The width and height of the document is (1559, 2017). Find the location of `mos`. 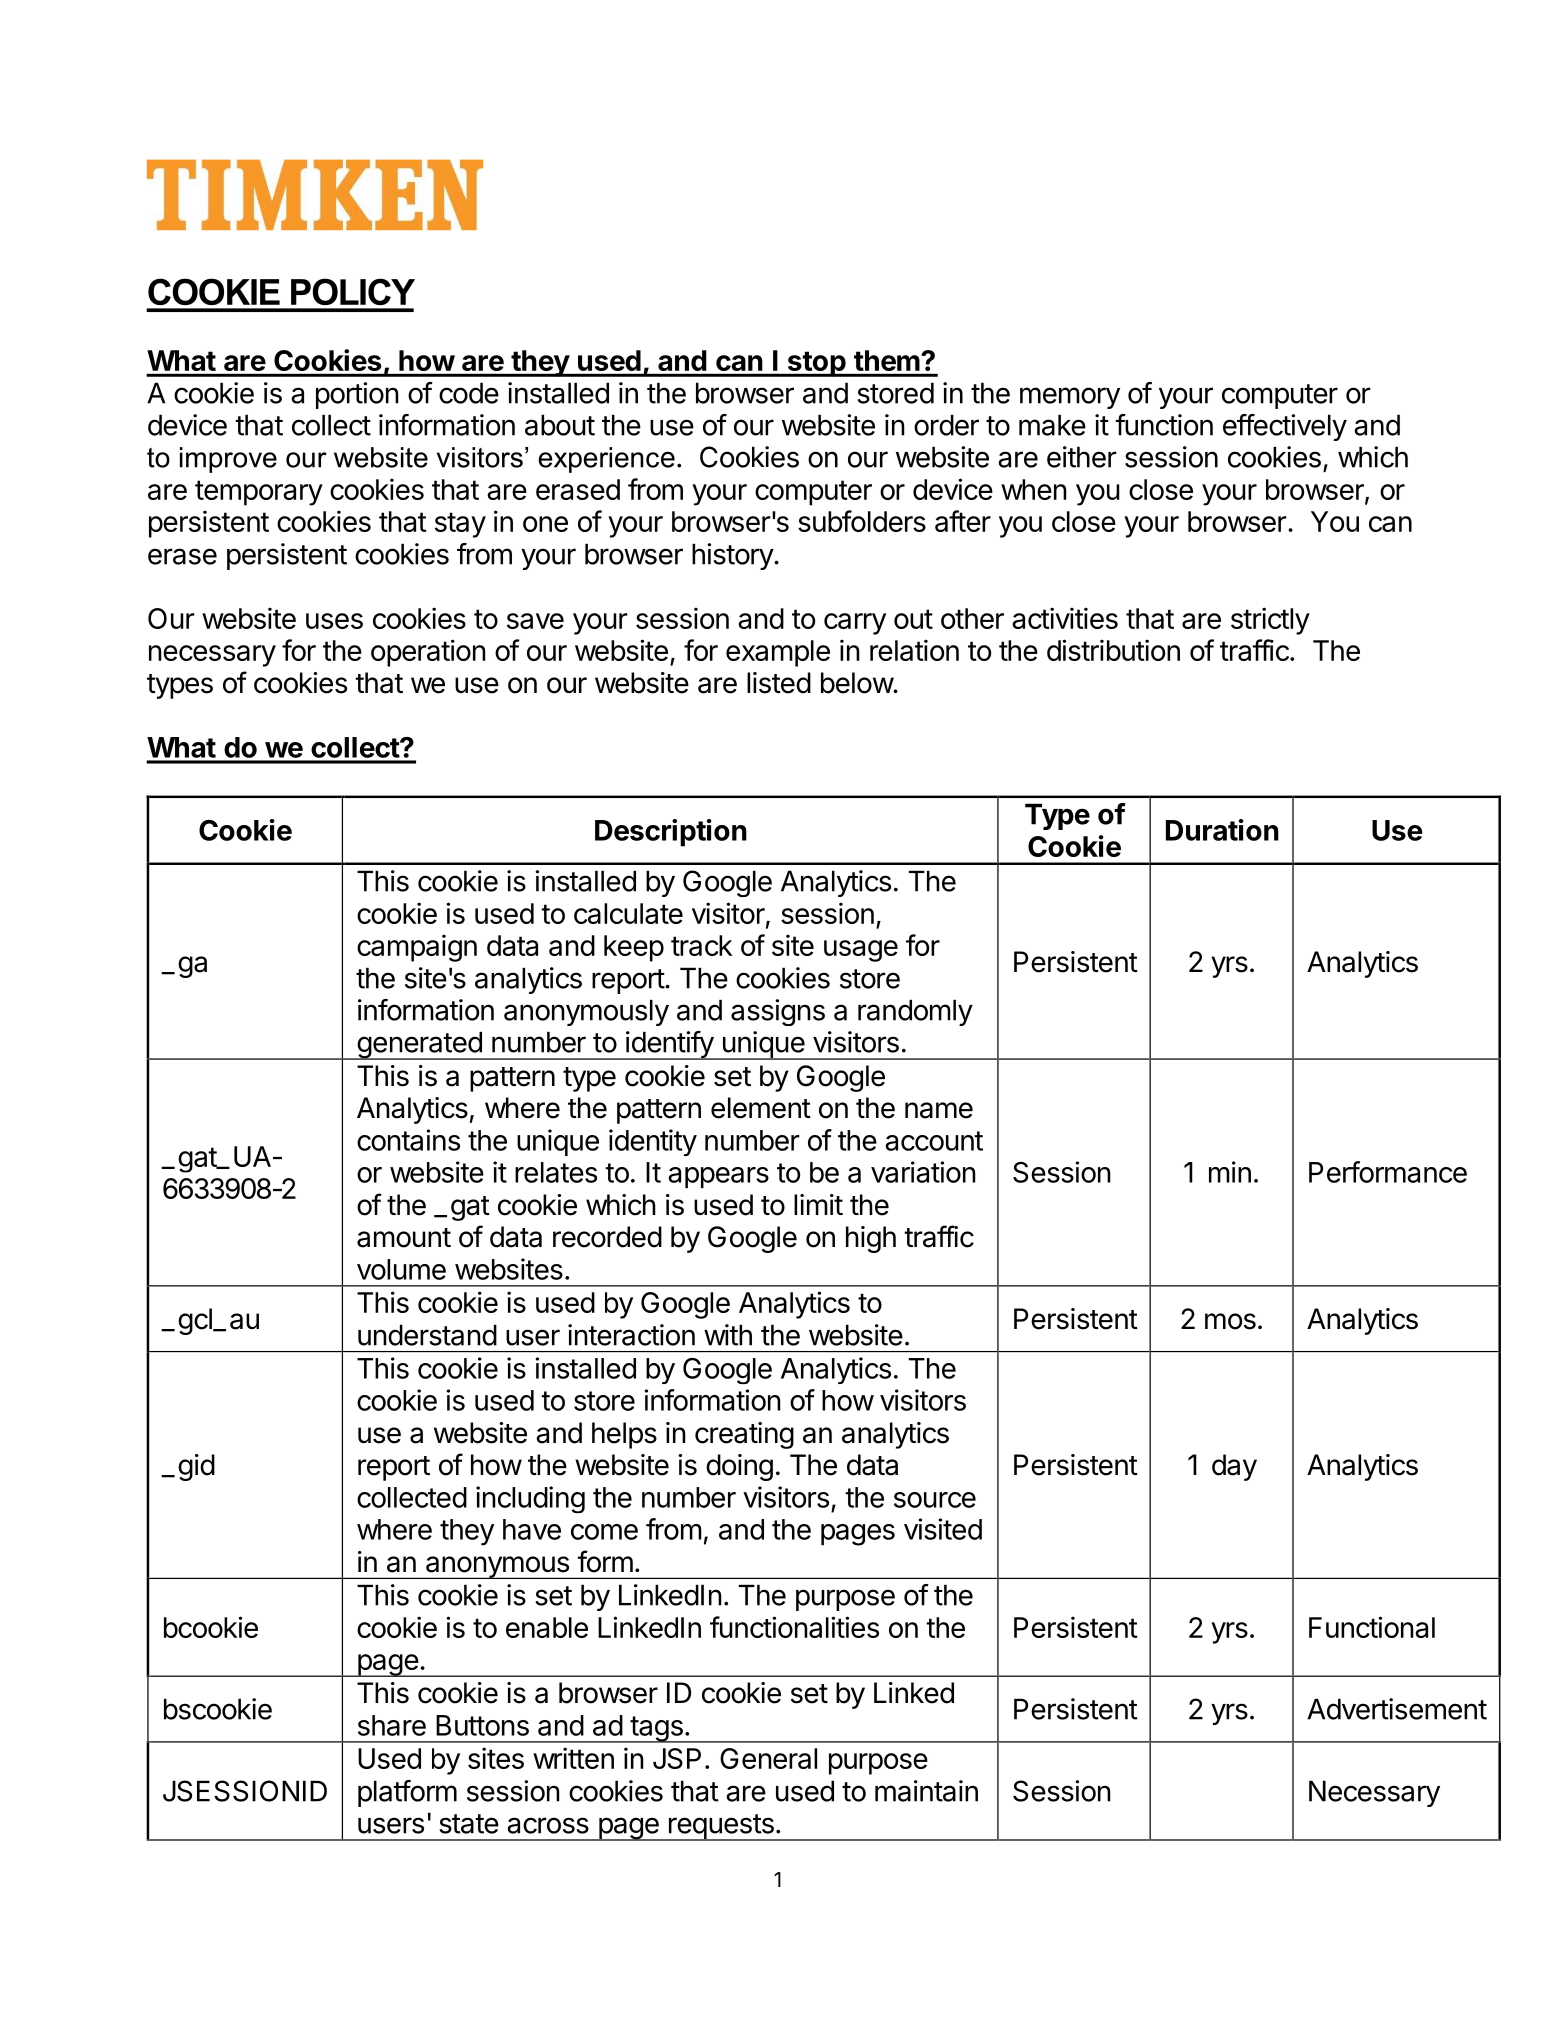

mos is located at coordinates (1230, 1321).
